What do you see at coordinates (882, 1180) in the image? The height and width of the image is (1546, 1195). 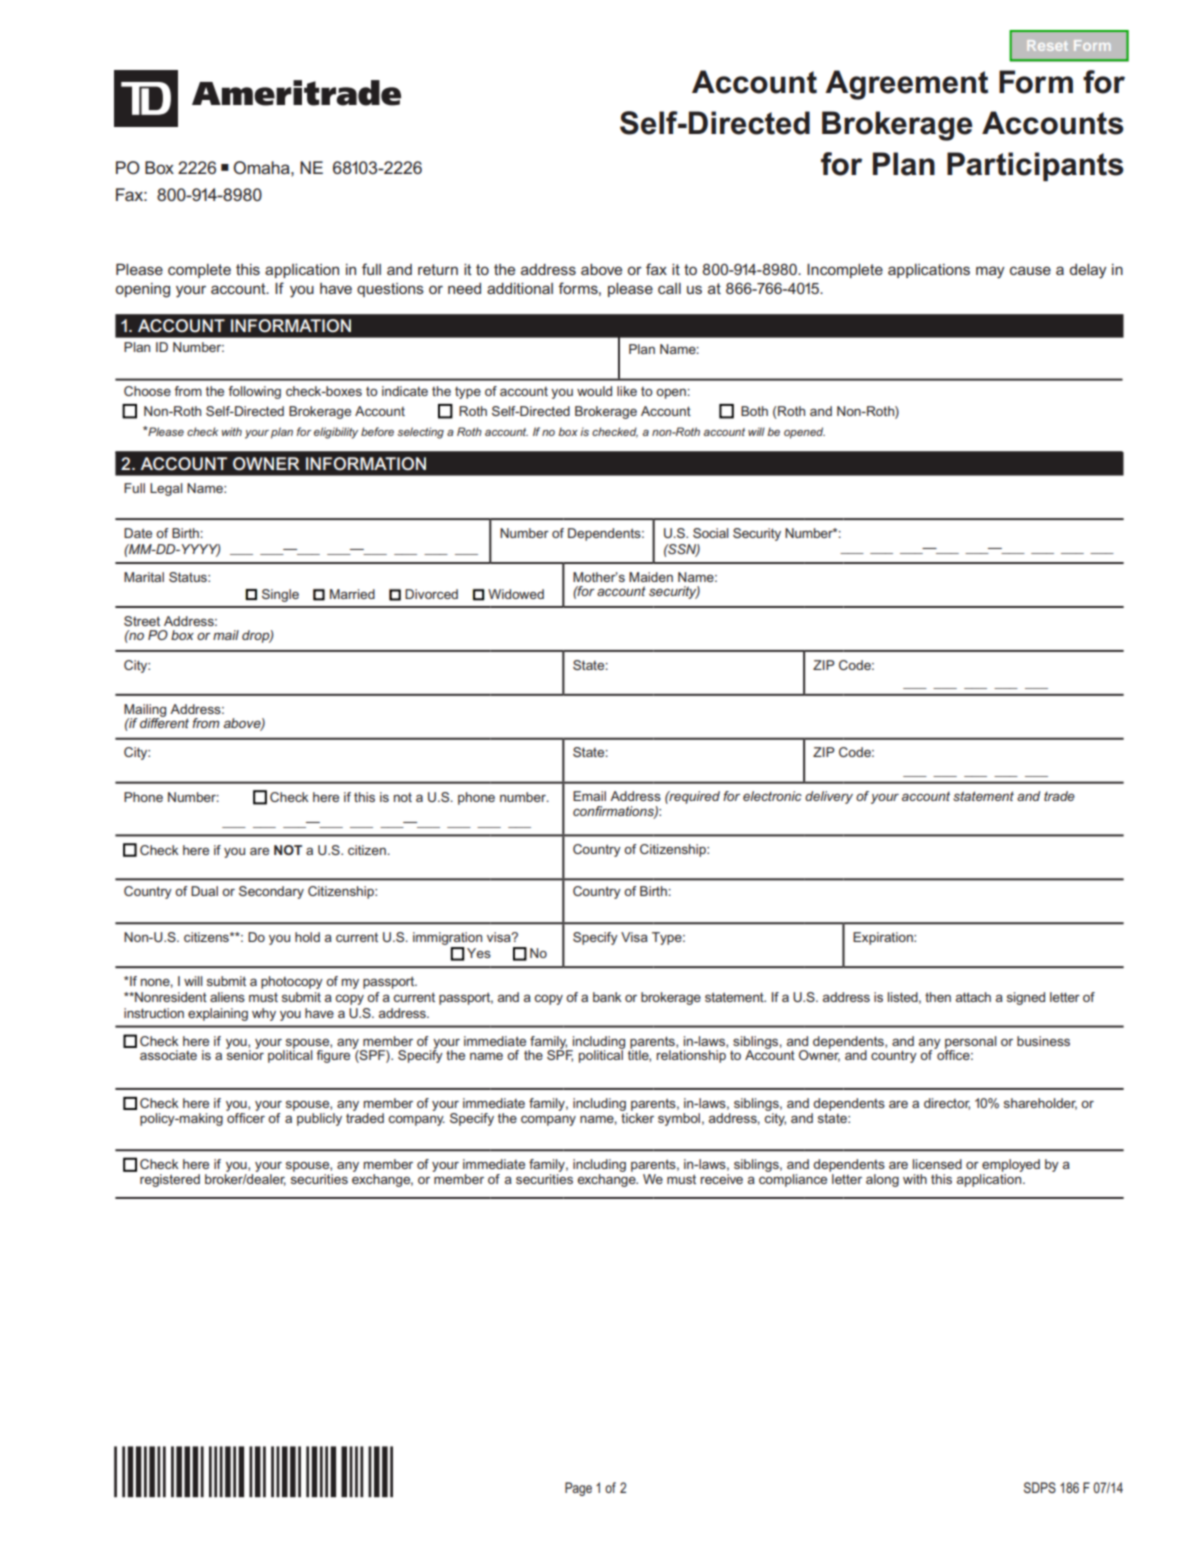 I see `along` at bounding box center [882, 1180].
